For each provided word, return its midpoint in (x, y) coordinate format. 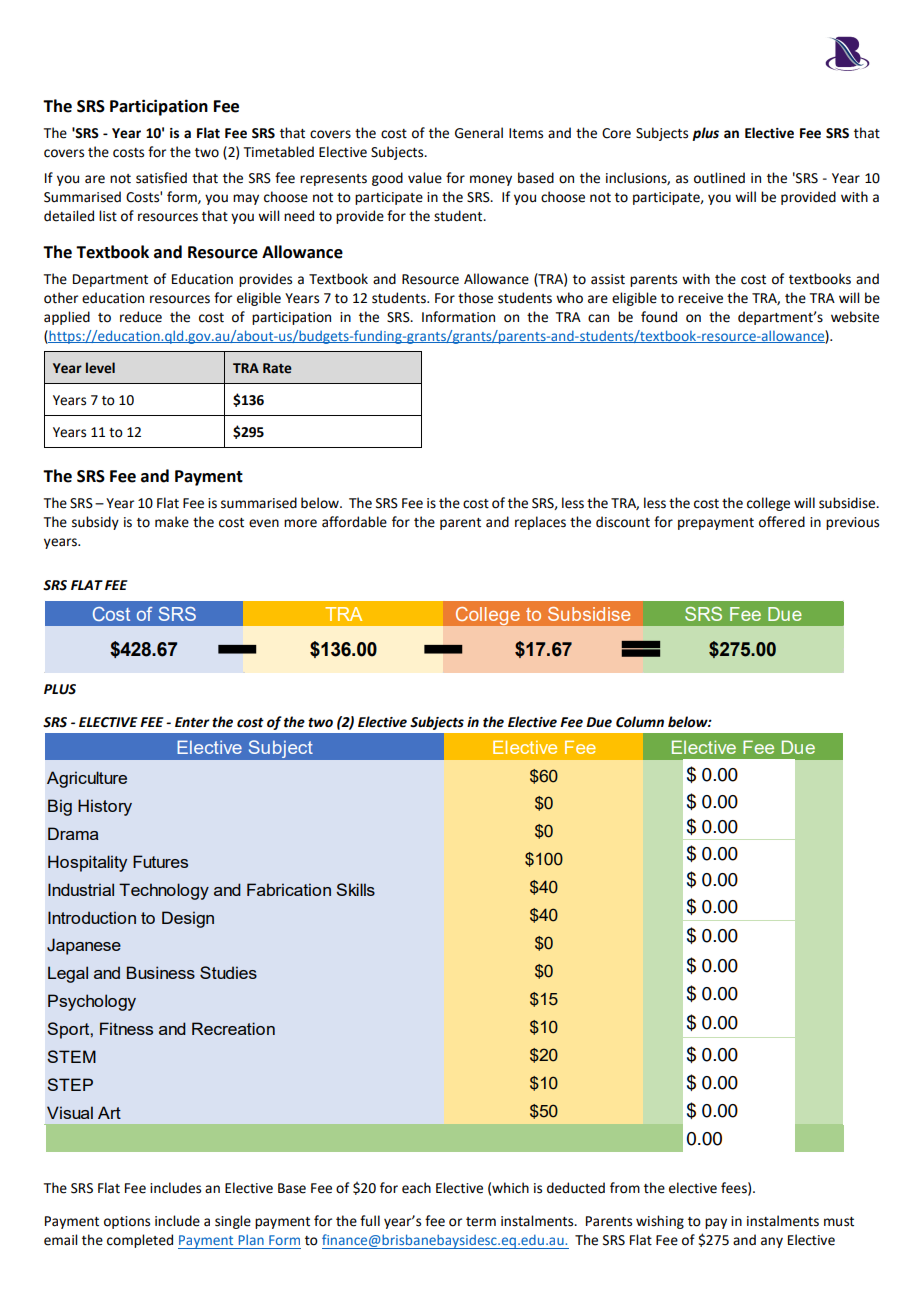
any (772, 1242)
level (100, 368)
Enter (192, 722)
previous (852, 523)
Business (161, 972)
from (625, 1188)
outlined (719, 178)
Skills (355, 889)
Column (640, 722)
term (481, 1222)
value (425, 178)
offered (782, 522)
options (127, 1222)
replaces (540, 523)
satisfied (161, 178)
